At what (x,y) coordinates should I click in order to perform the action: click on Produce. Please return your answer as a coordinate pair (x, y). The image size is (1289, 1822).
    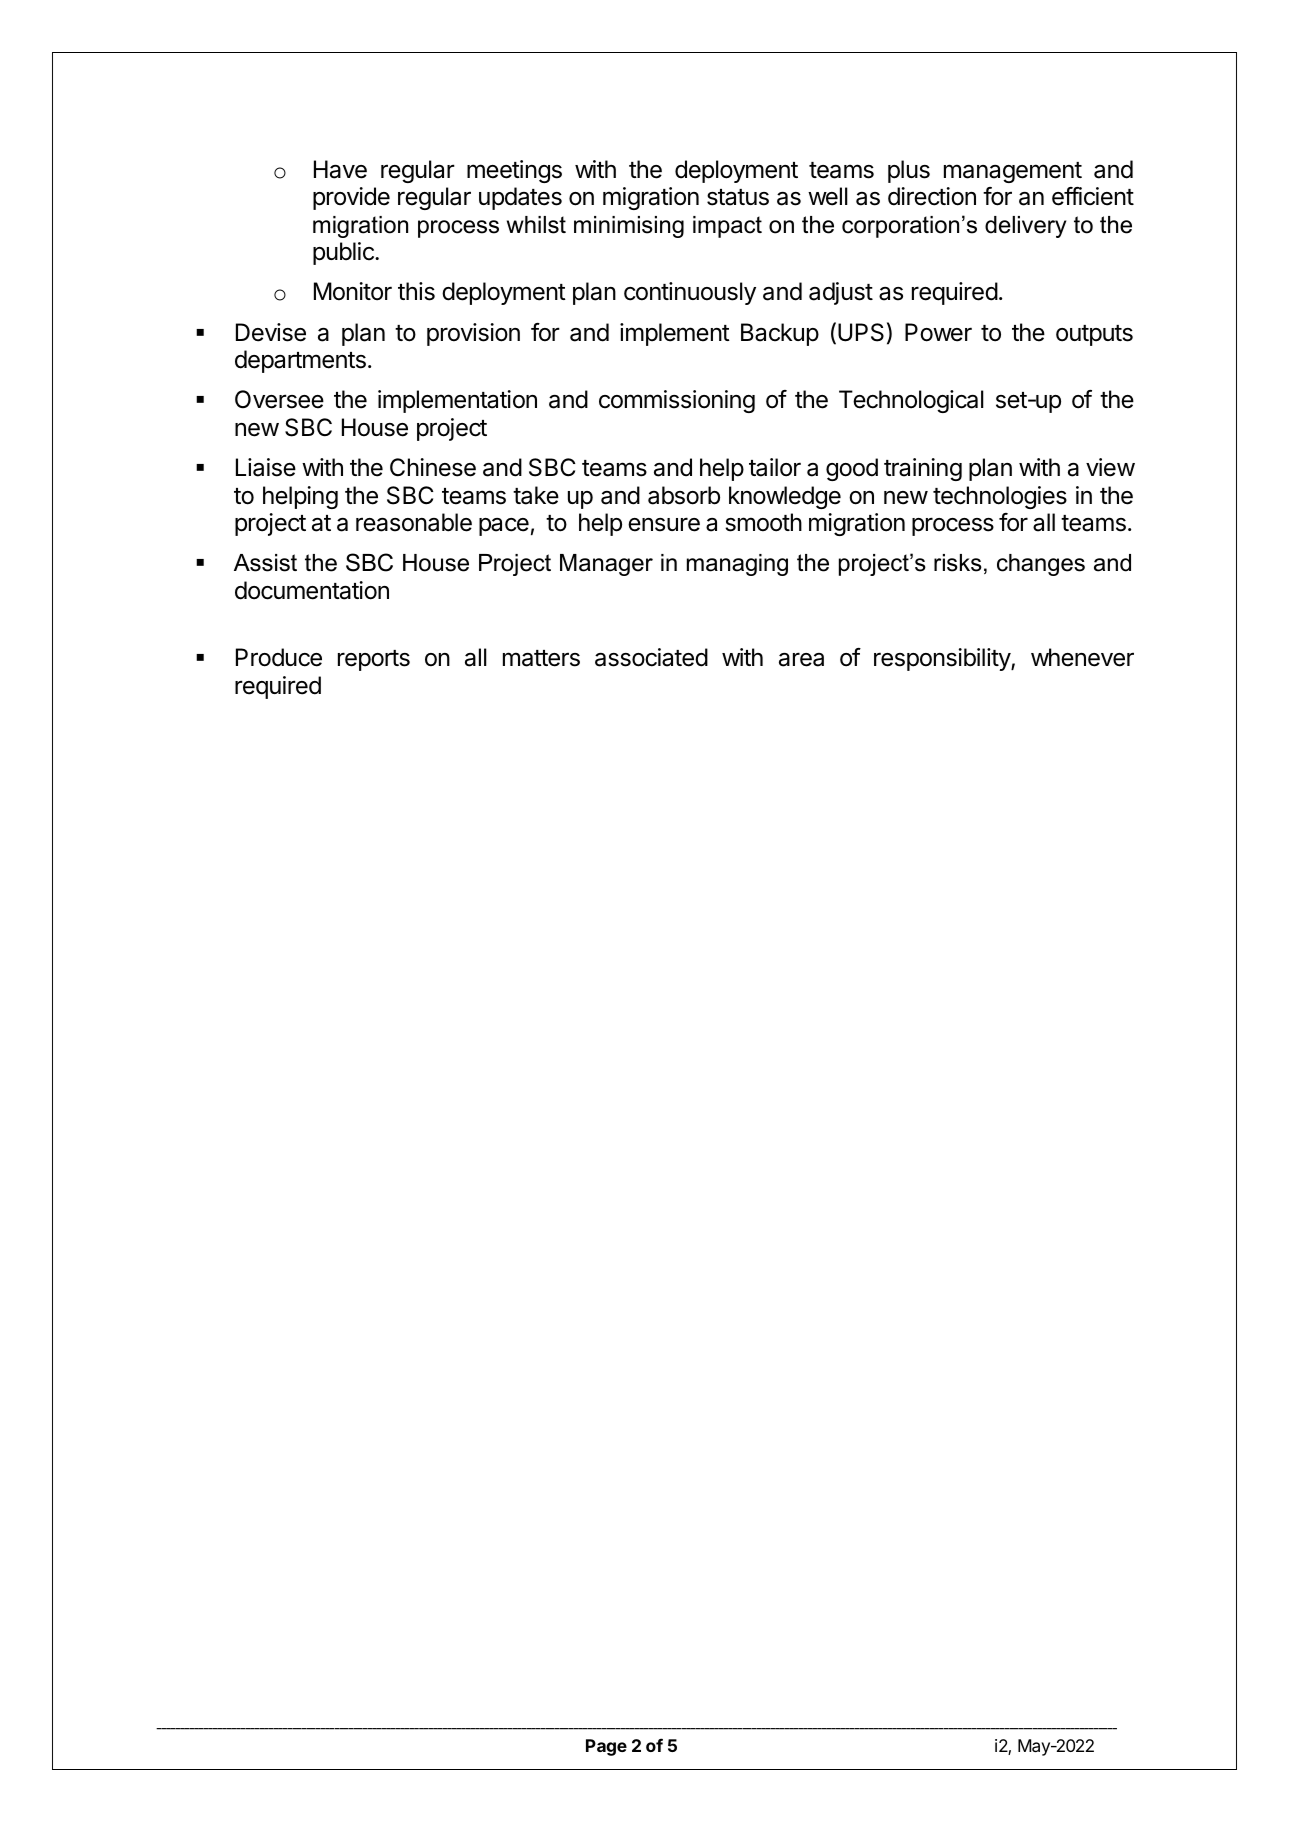
    Looking at the image, I should click on (279, 657).
